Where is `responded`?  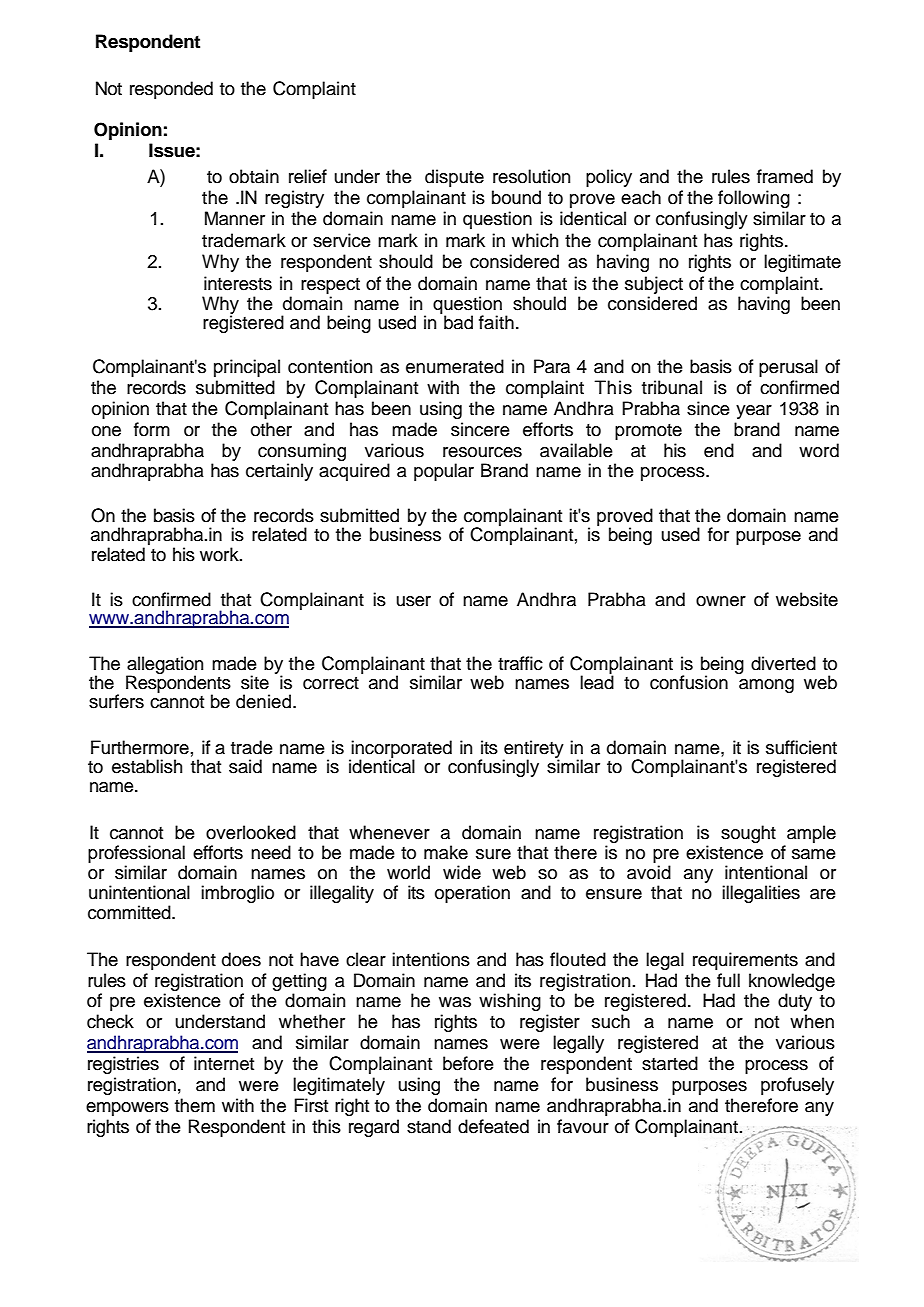
responded is located at coordinates (171, 90).
